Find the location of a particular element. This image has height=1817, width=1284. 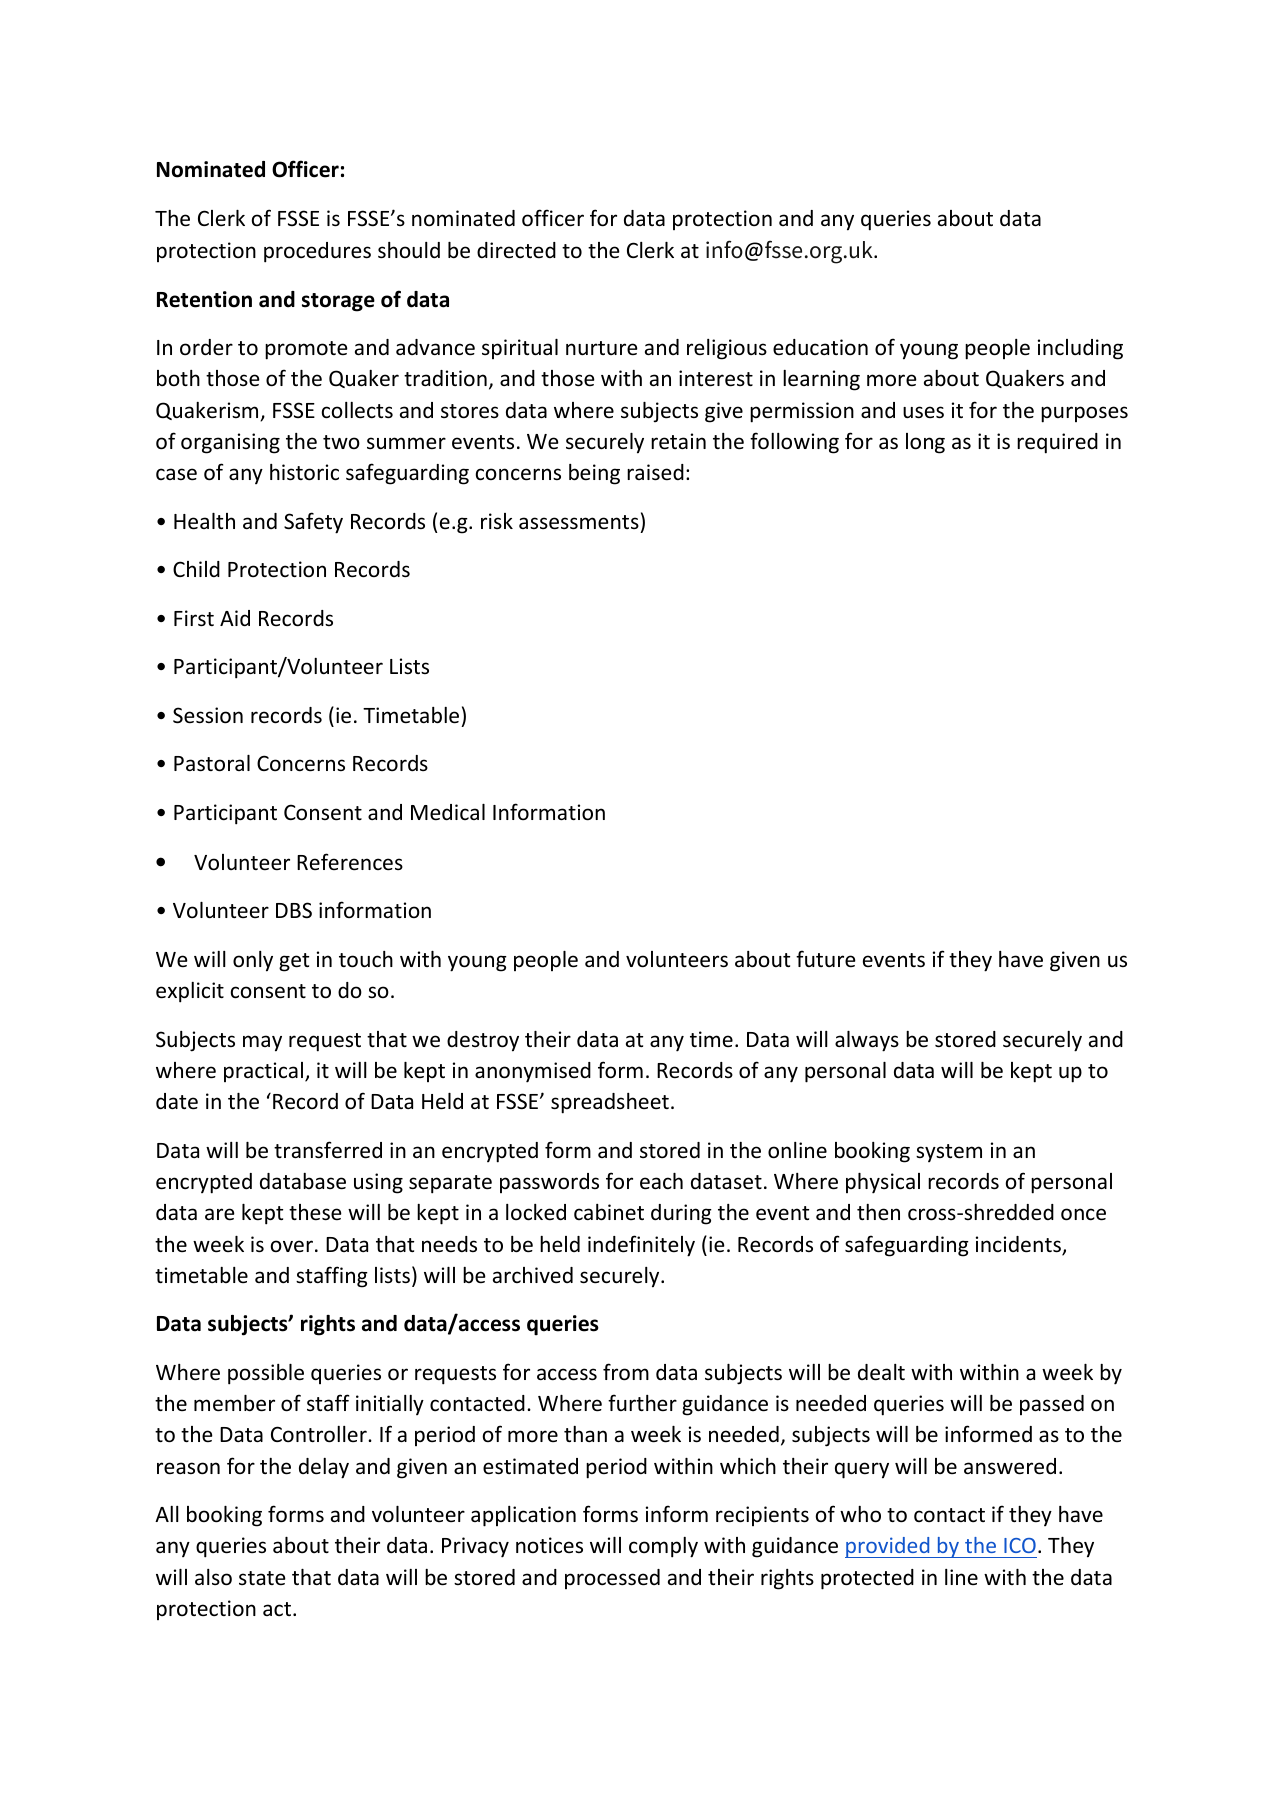

storage is located at coordinates (338, 302).
